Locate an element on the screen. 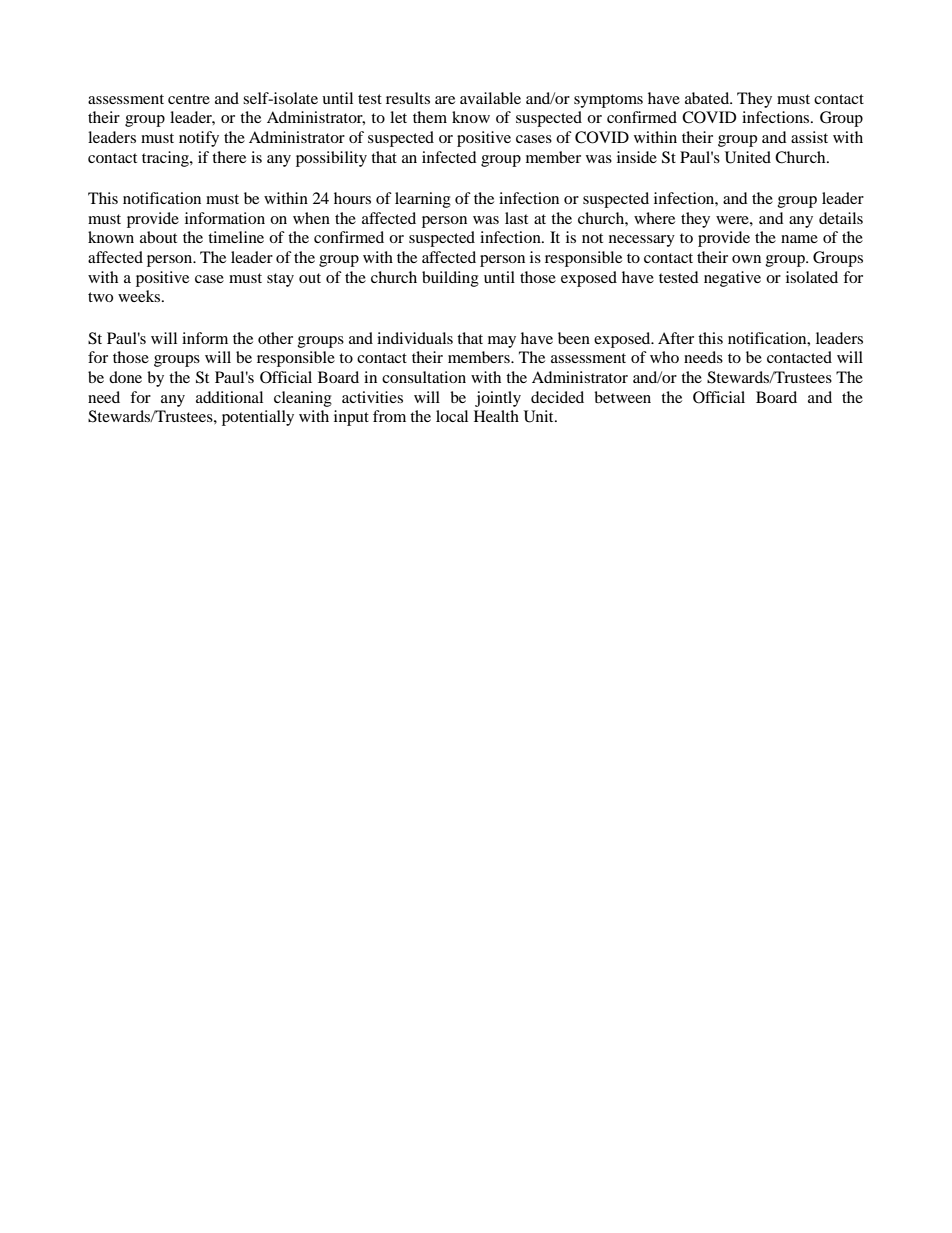  when is located at coordinates (311, 218).
